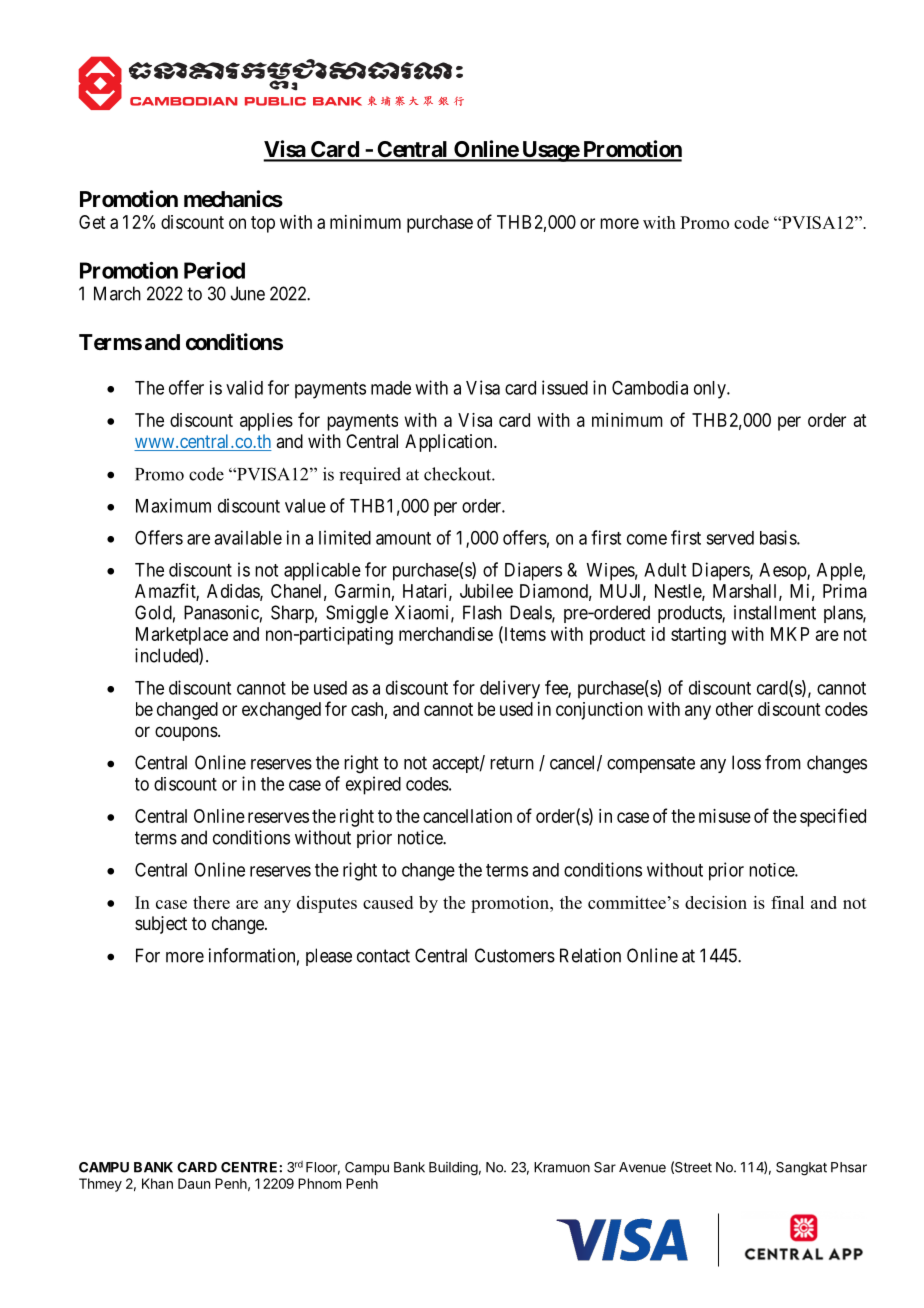 This screenshot has width=924, height=1308. Describe the element at coordinates (711, 390) in the screenshot. I see `only` at that location.
